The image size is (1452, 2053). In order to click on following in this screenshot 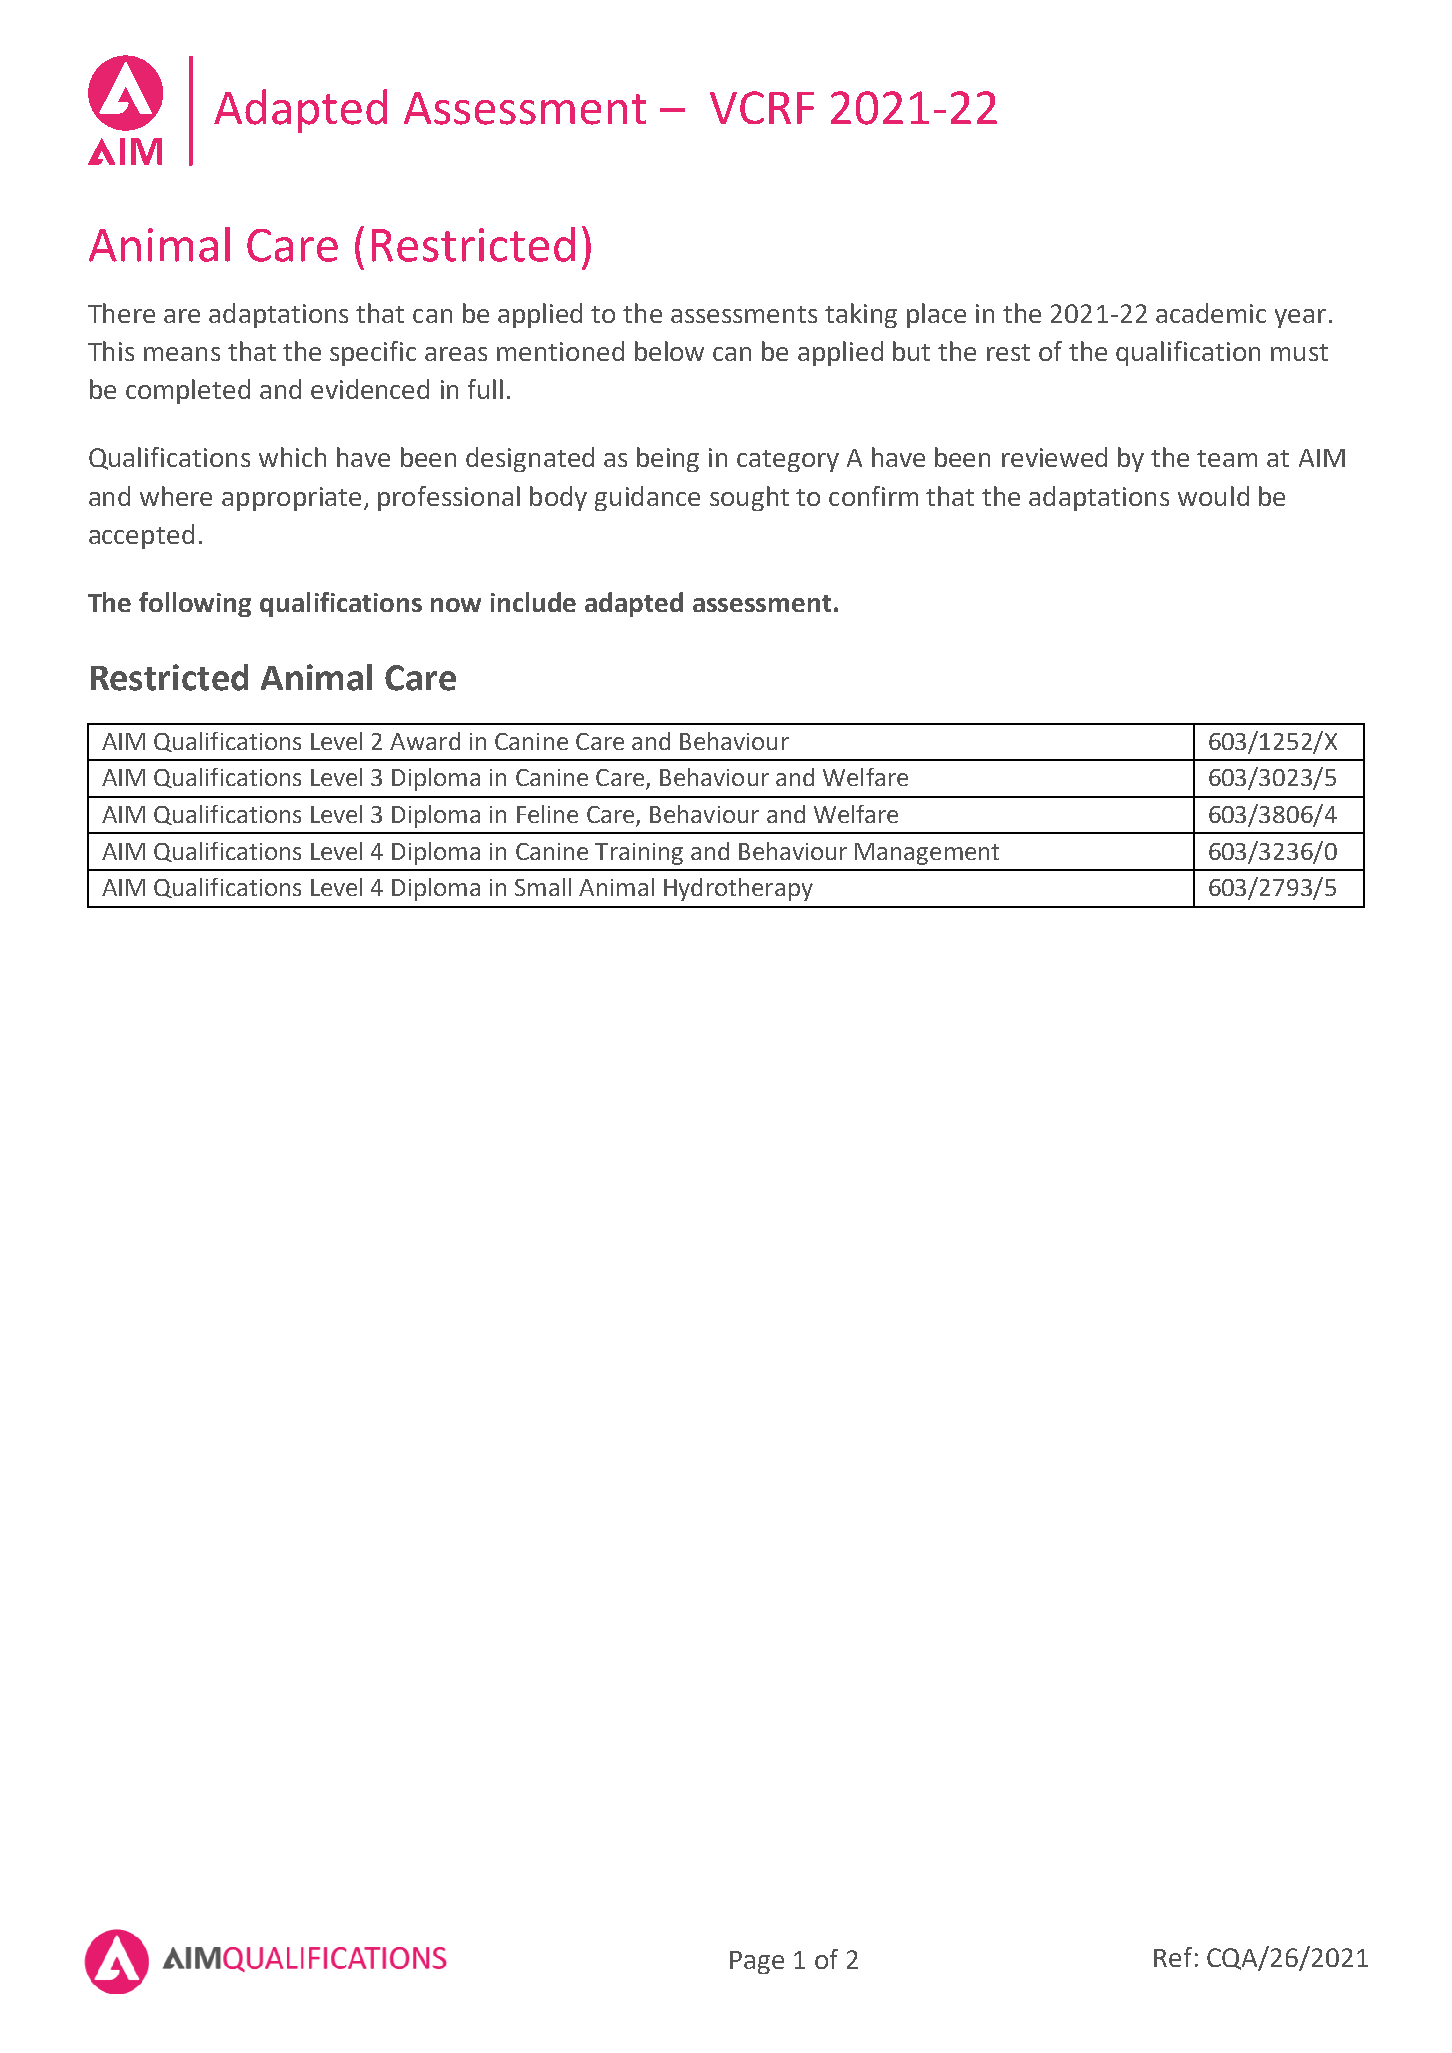, I will do `click(195, 604)`.
